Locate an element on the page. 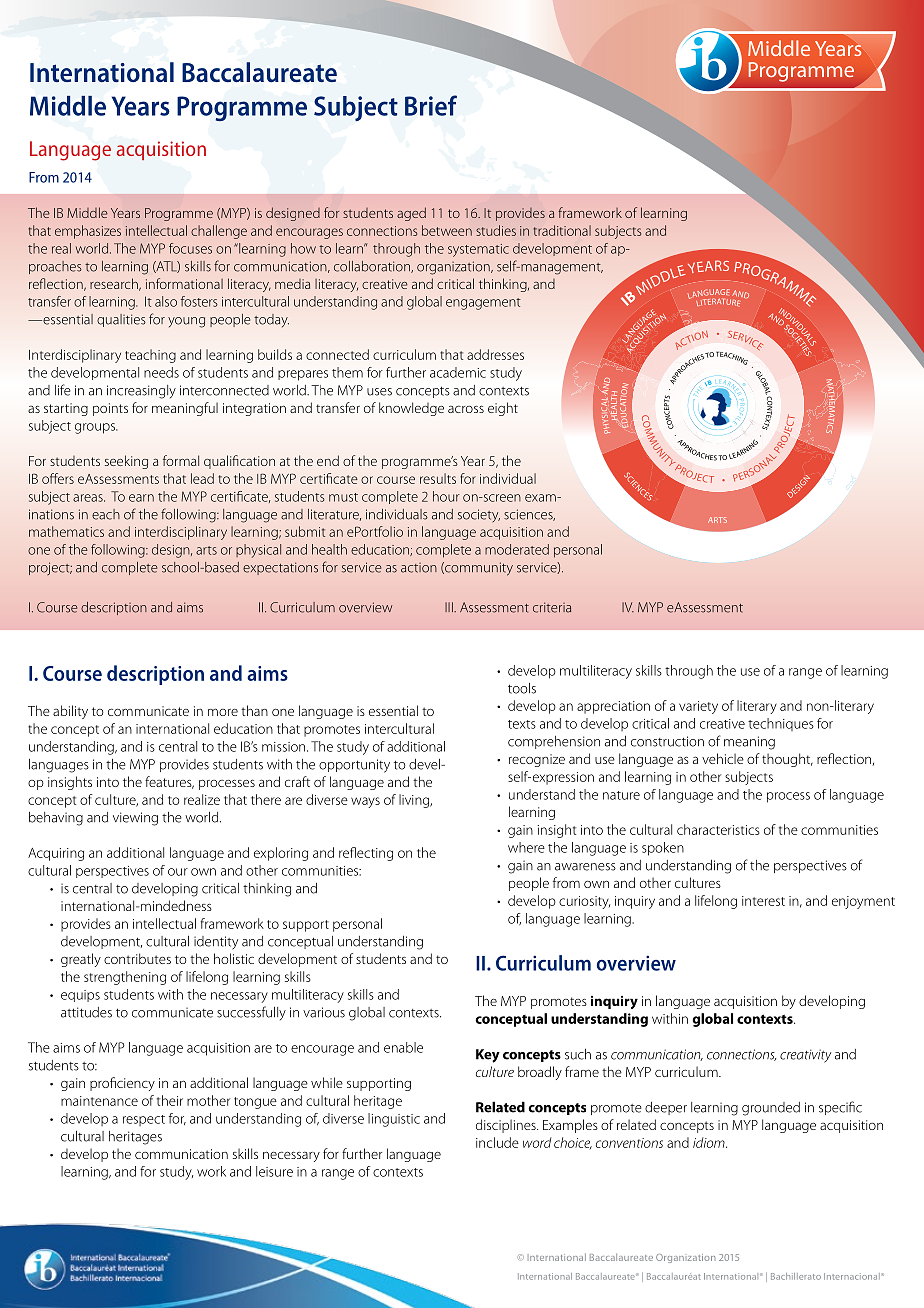  leisure is located at coordinates (274, 1171).
